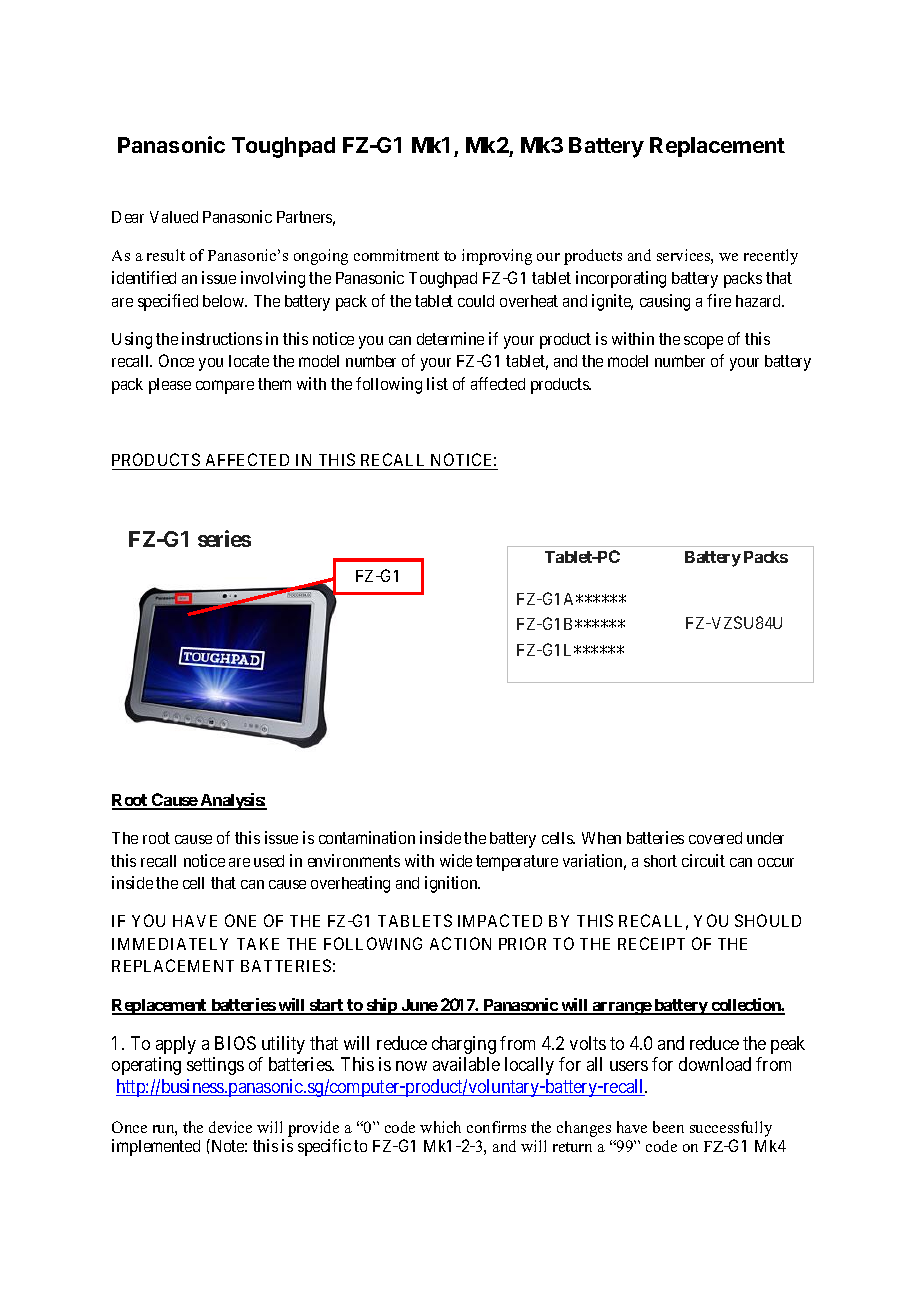 The image size is (924, 1308). What do you see at coordinates (269, 861) in the document?
I see `used` at bounding box center [269, 861].
